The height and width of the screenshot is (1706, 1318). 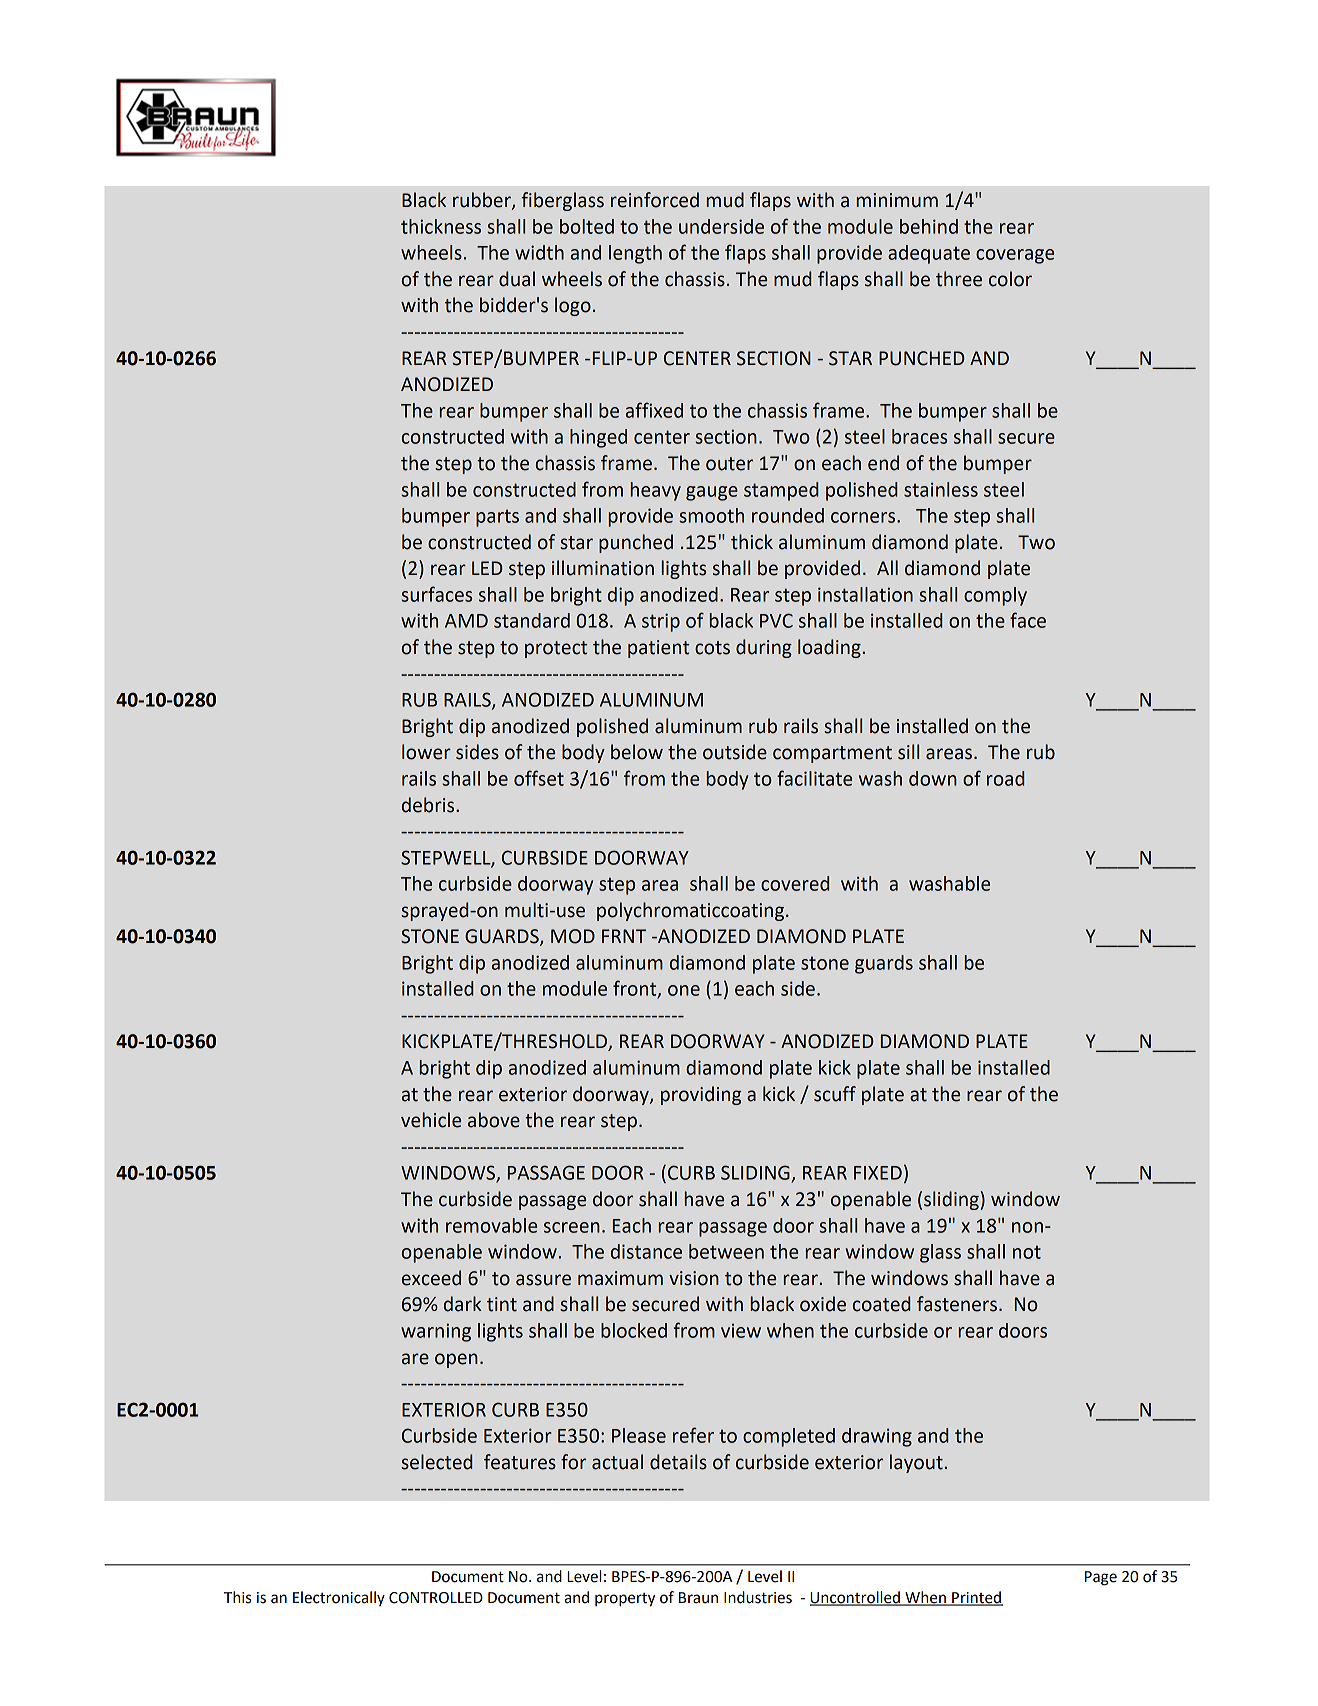 I want to click on length, so click(x=635, y=254).
